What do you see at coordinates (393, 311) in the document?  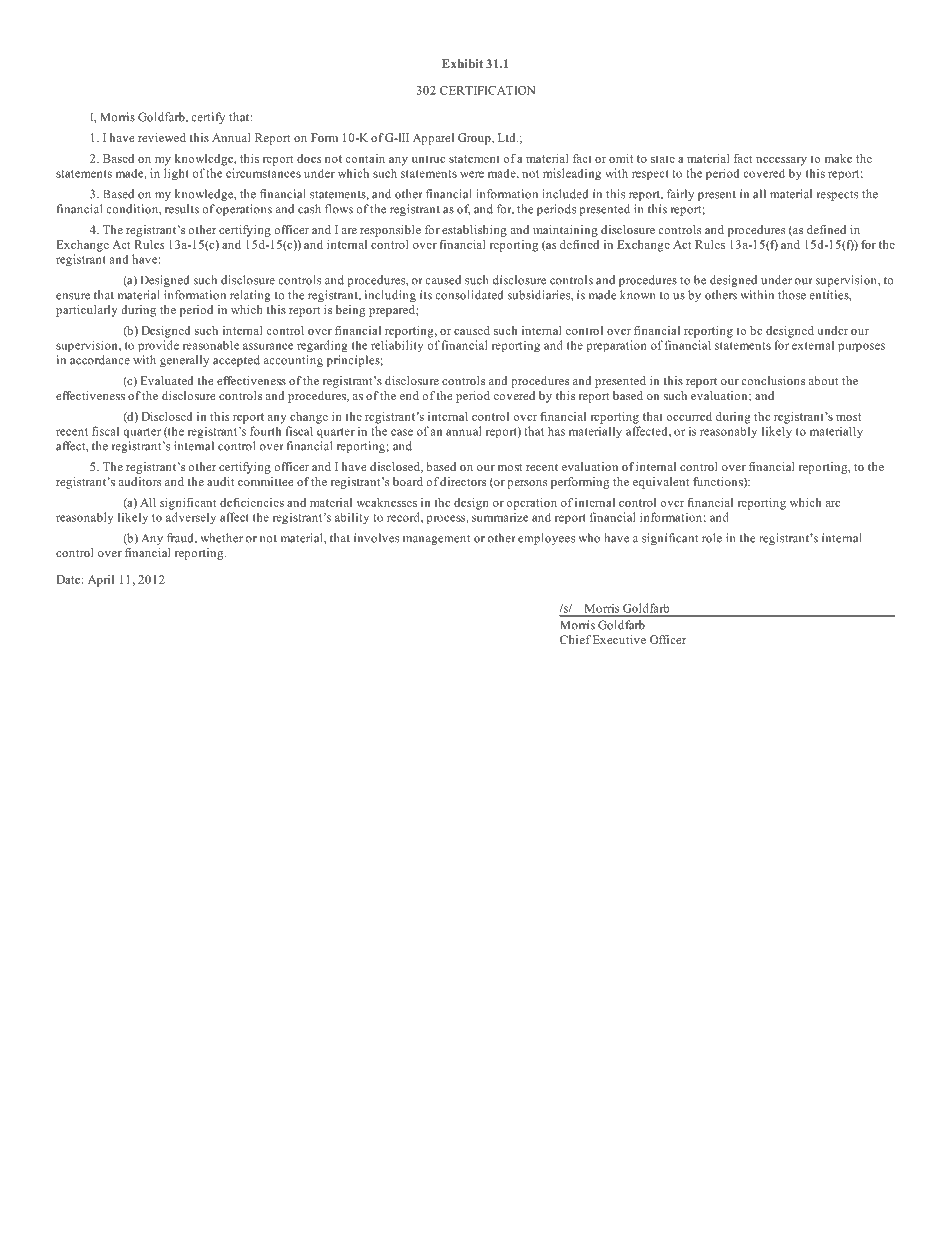 I see `prepared` at bounding box center [393, 311].
